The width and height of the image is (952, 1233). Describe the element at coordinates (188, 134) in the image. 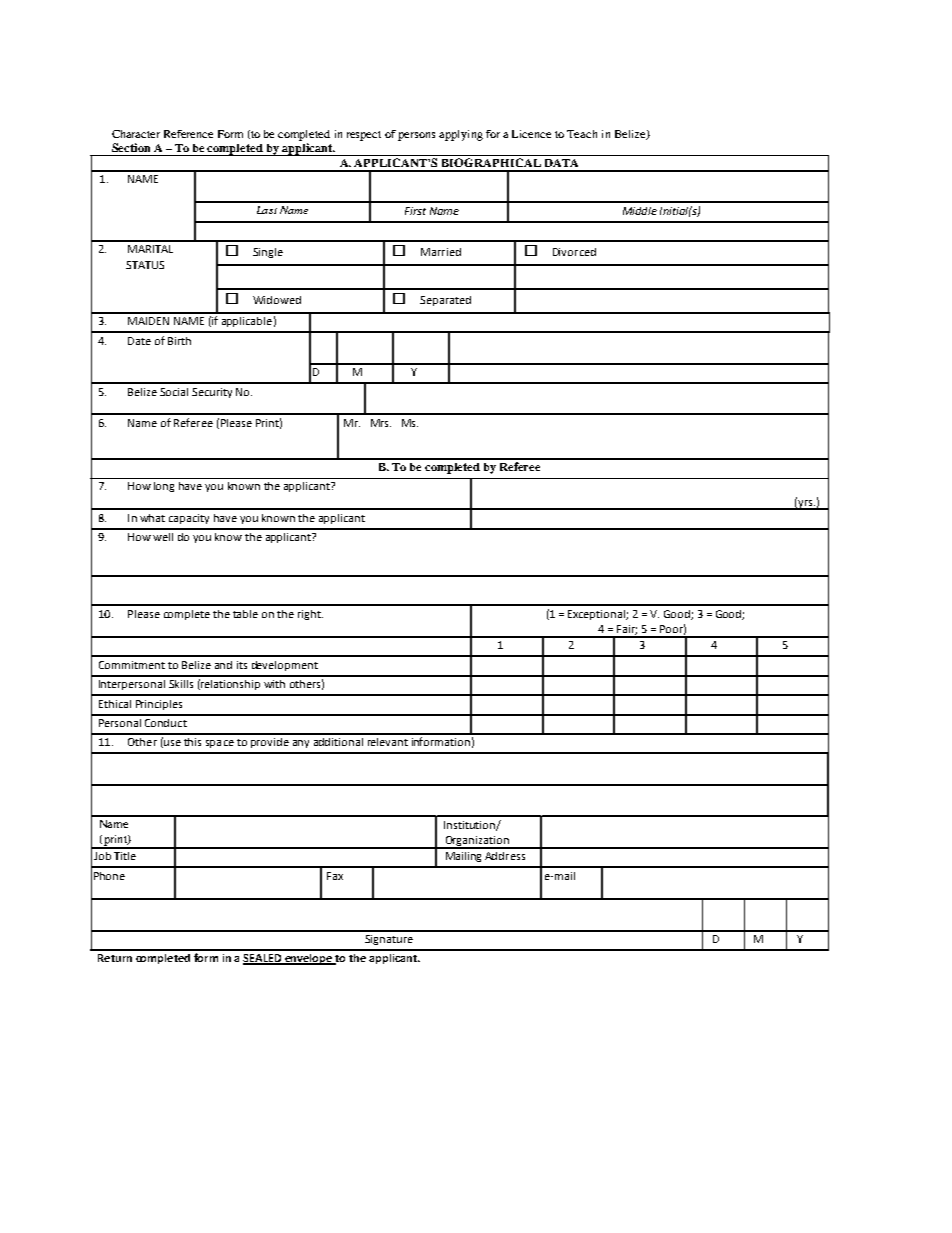

I see `Reference` at that location.
